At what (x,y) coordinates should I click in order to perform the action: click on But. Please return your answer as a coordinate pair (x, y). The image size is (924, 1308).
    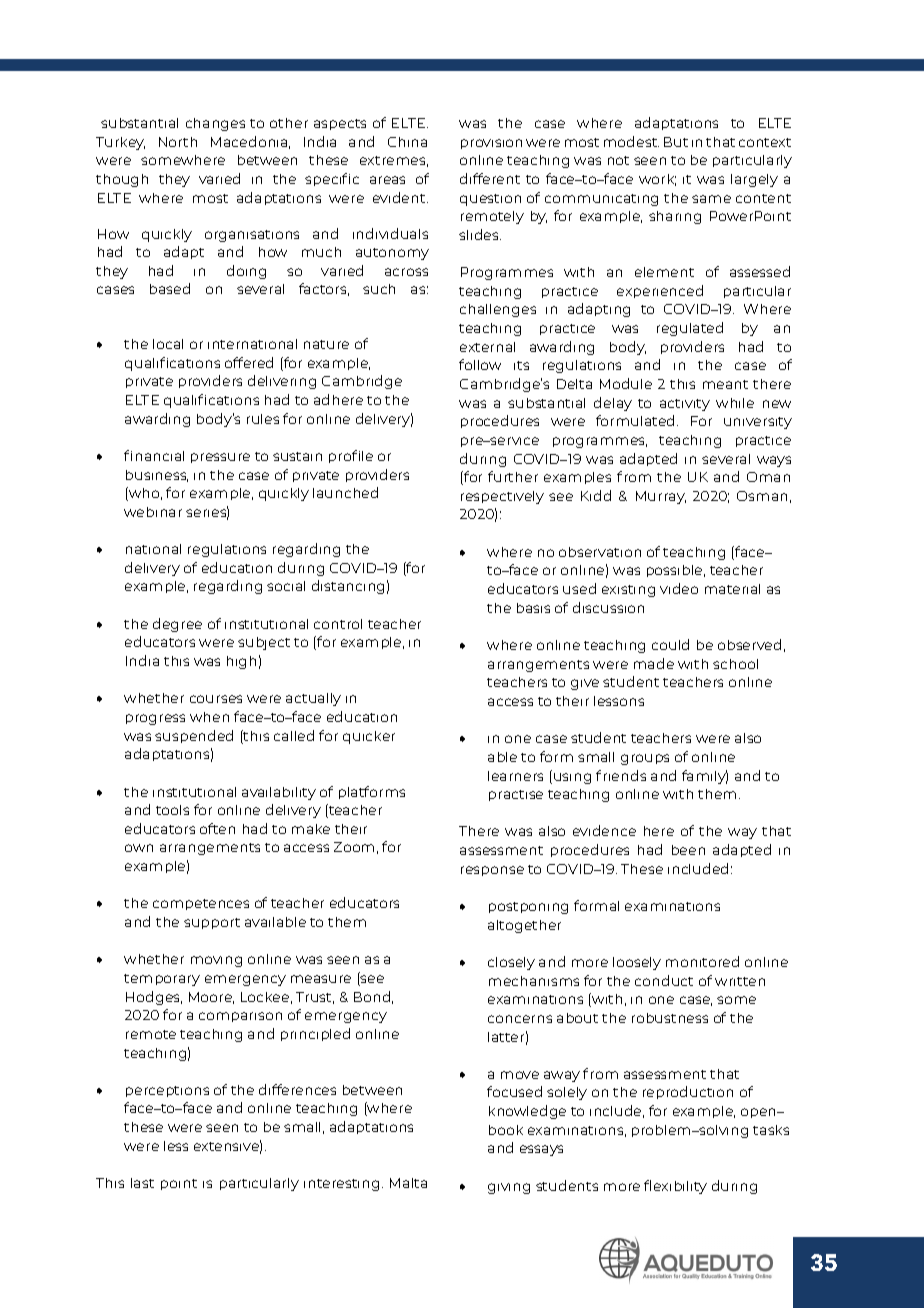
    Looking at the image, I should click on (676, 142).
